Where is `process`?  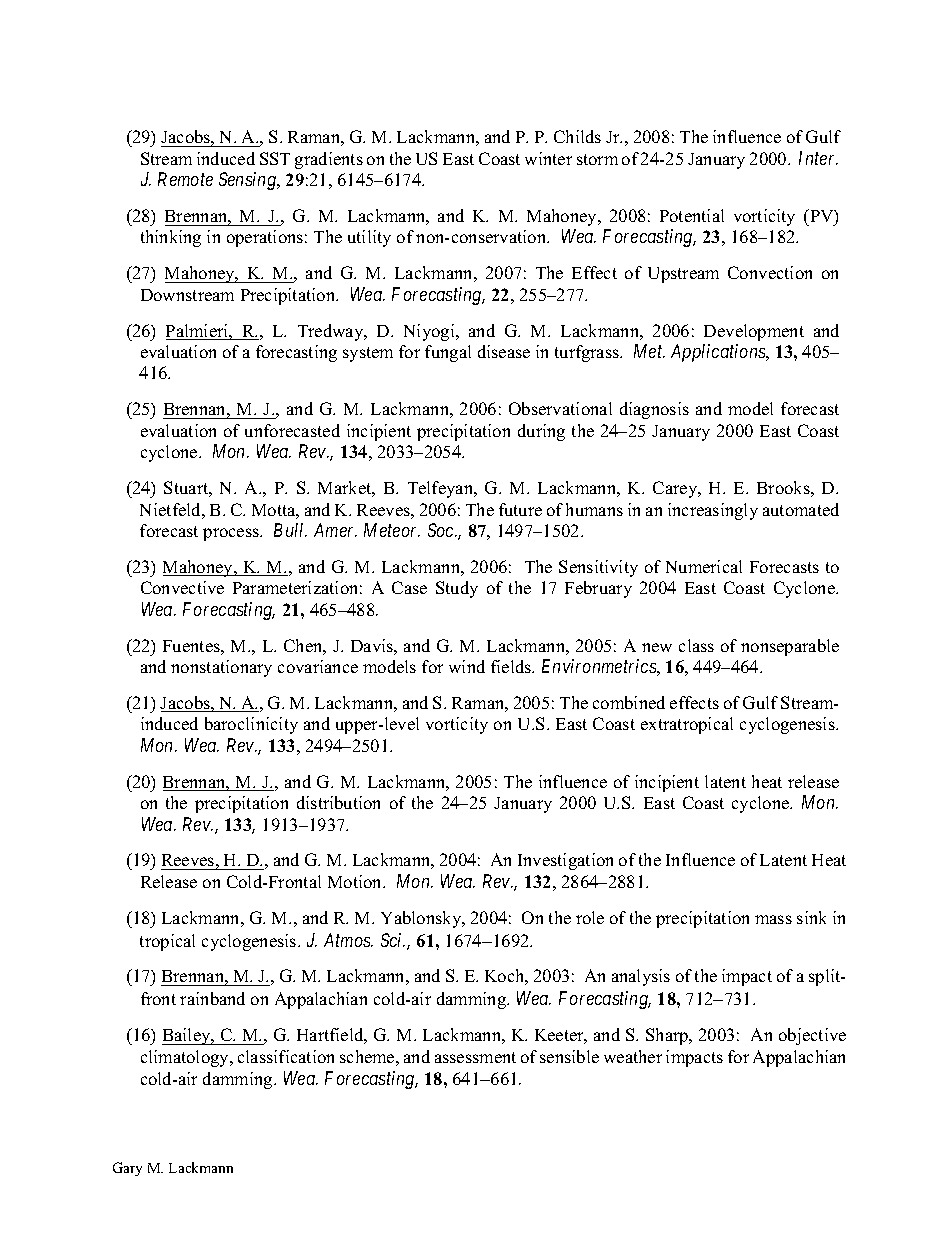 process is located at coordinates (232, 534).
